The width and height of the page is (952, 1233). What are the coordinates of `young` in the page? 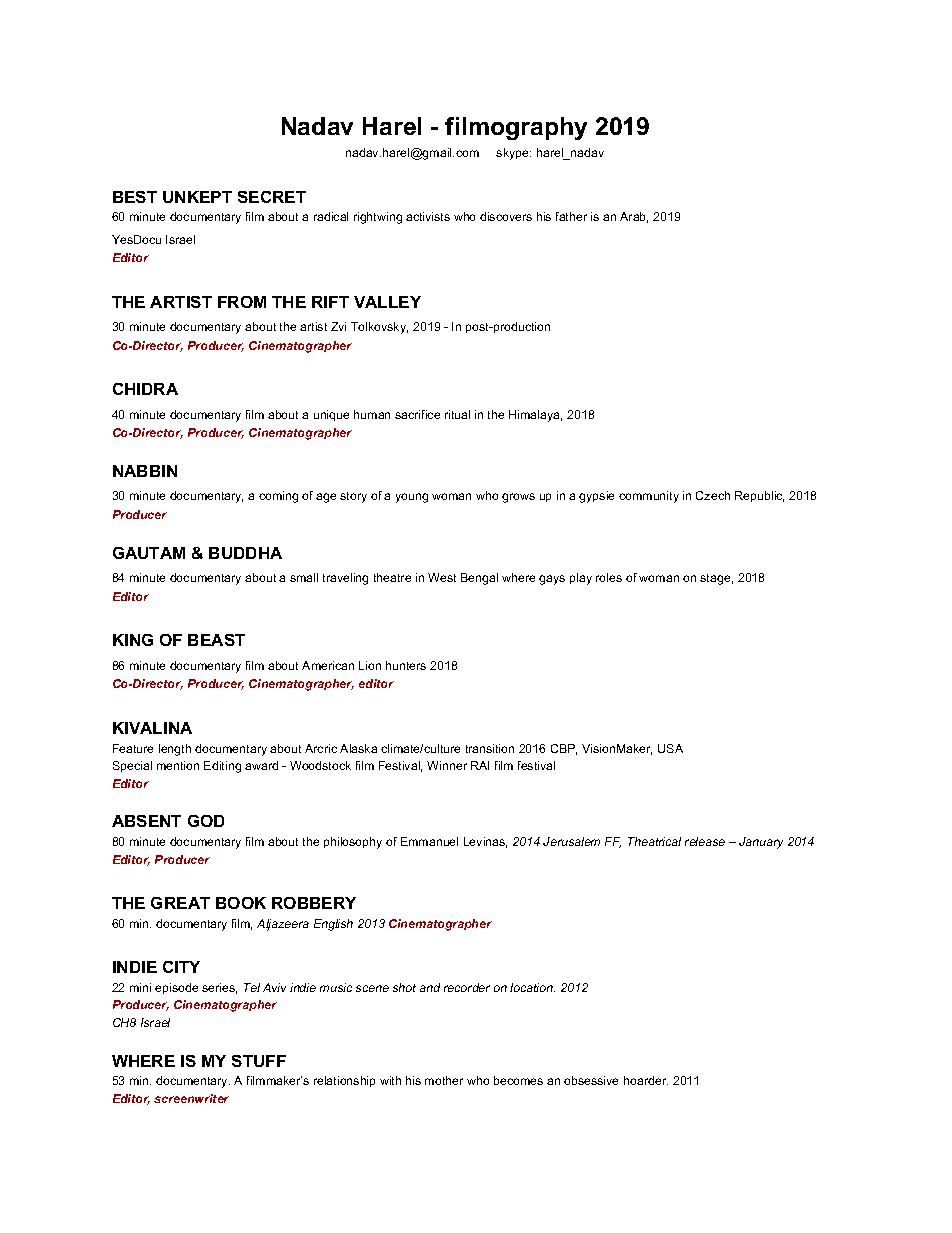 It's located at (412, 498).
